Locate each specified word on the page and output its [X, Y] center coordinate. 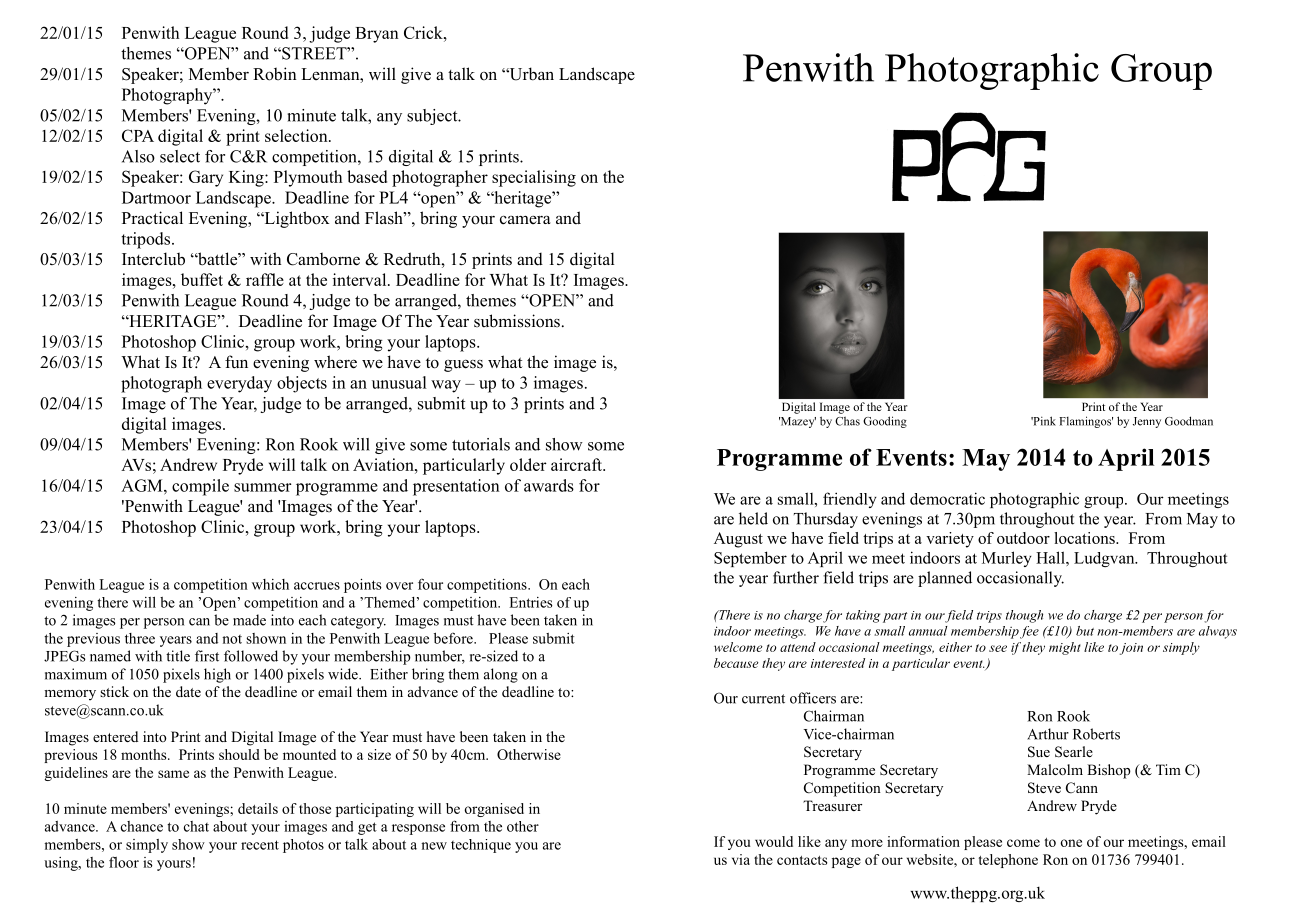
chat [196, 826]
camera [525, 220]
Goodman [1189, 421]
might [1065, 648]
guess [463, 365]
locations [1085, 538]
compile [200, 487]
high [217, 675]
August [738, 540]
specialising [534, 178]
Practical [152, 217]
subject [433, 117]
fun [236, 362]
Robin [275, 74]
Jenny [1147, 422]
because [736, 663]
